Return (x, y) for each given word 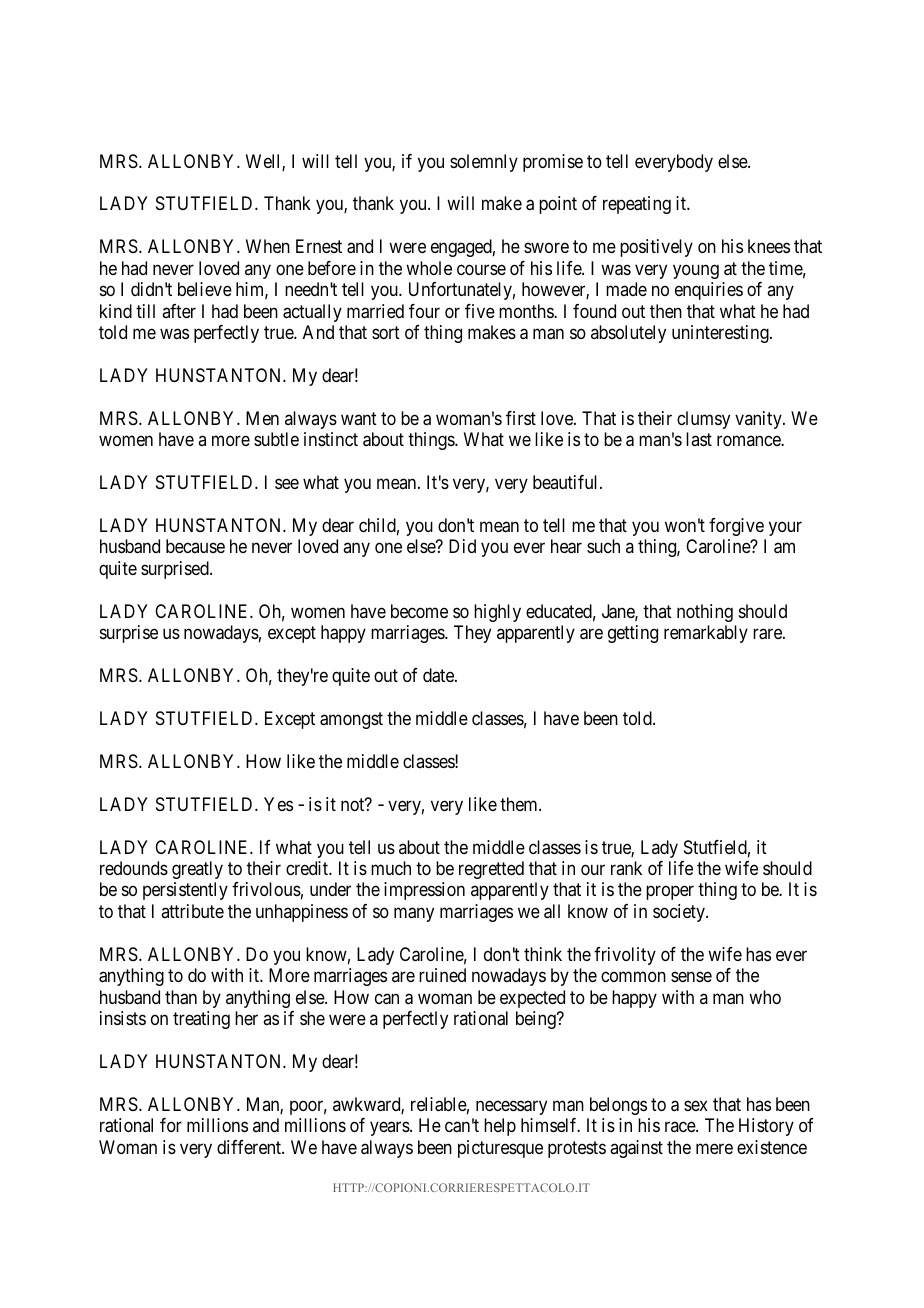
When (268, 246)
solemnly (484, 163)
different (250, 1147)
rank (626, 868)
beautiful (567, 482)
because (195, 546)
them (520, 804)
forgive (736, 527)
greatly (197, 870)
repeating (637, 205)
